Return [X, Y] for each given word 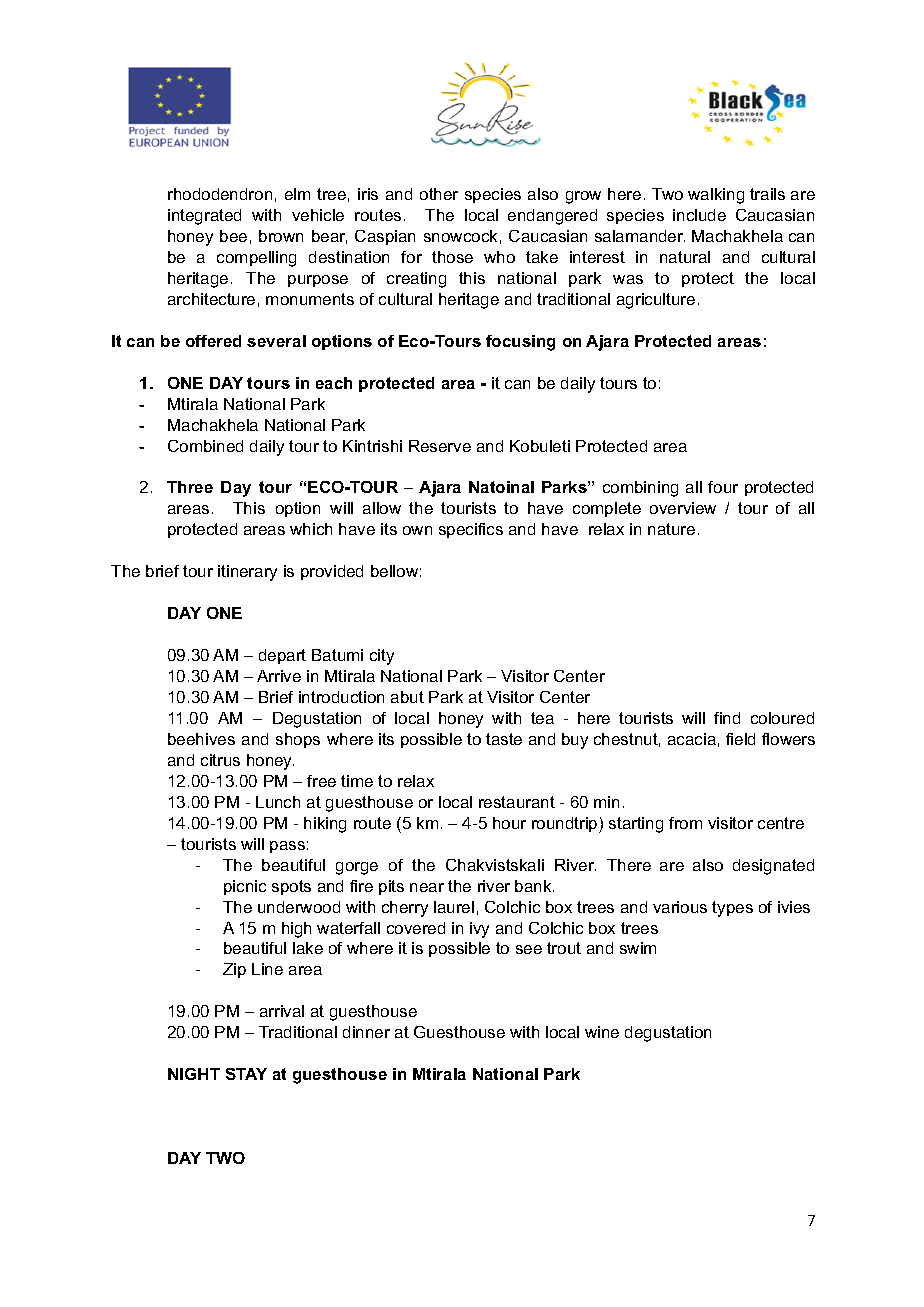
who [499, 257]
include [699, 215]
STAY [246, 1074]
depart [282, 656]
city [382, 657]
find [727, 718]
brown [281, 236]
